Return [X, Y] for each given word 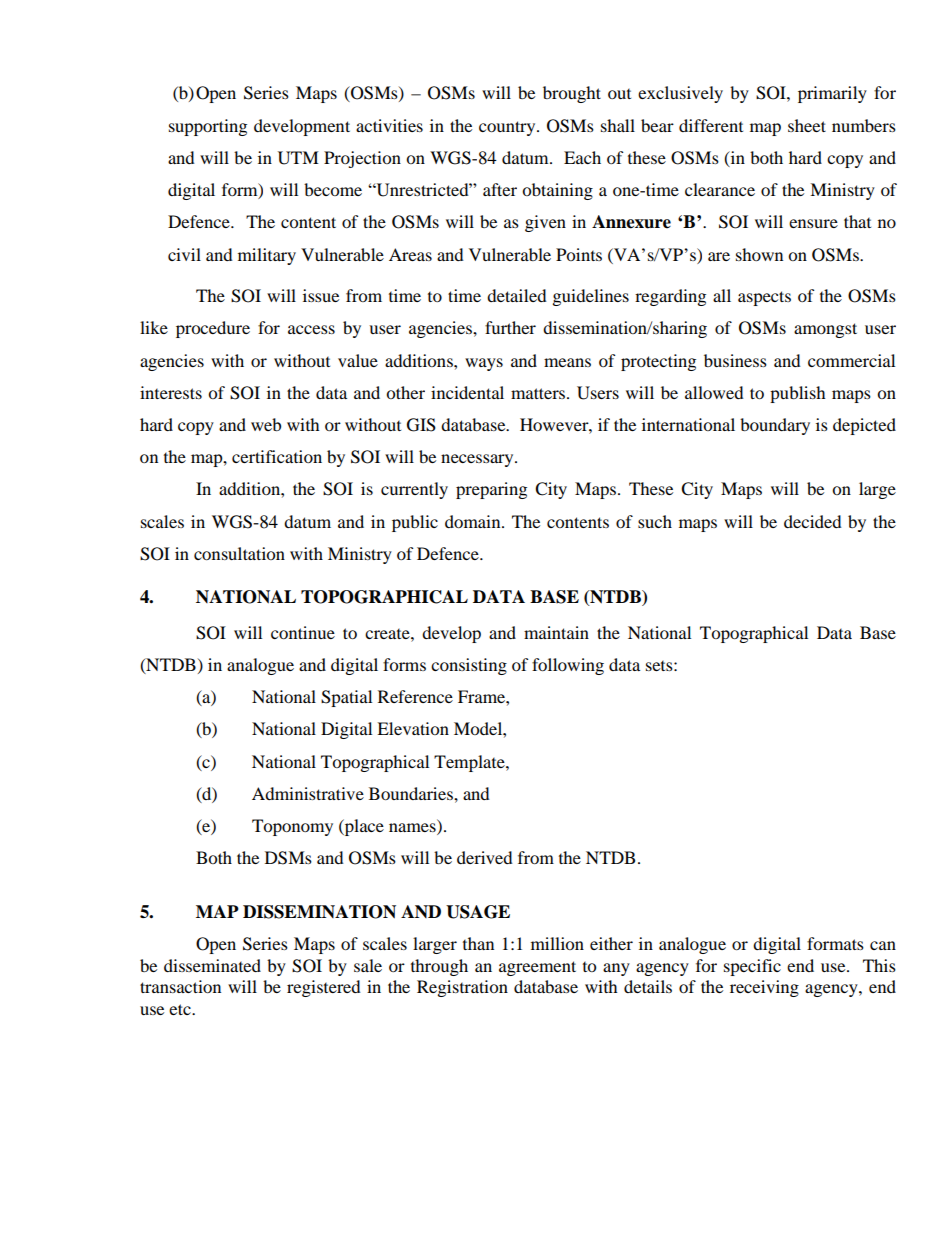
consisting [469, 666]
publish [798, 394]
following [568, 666]
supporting [208, 127]
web [266, 424]
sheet [807, 125]
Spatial [346, 698]
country [508, 128]
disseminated [212, 965]
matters [539, 393]
